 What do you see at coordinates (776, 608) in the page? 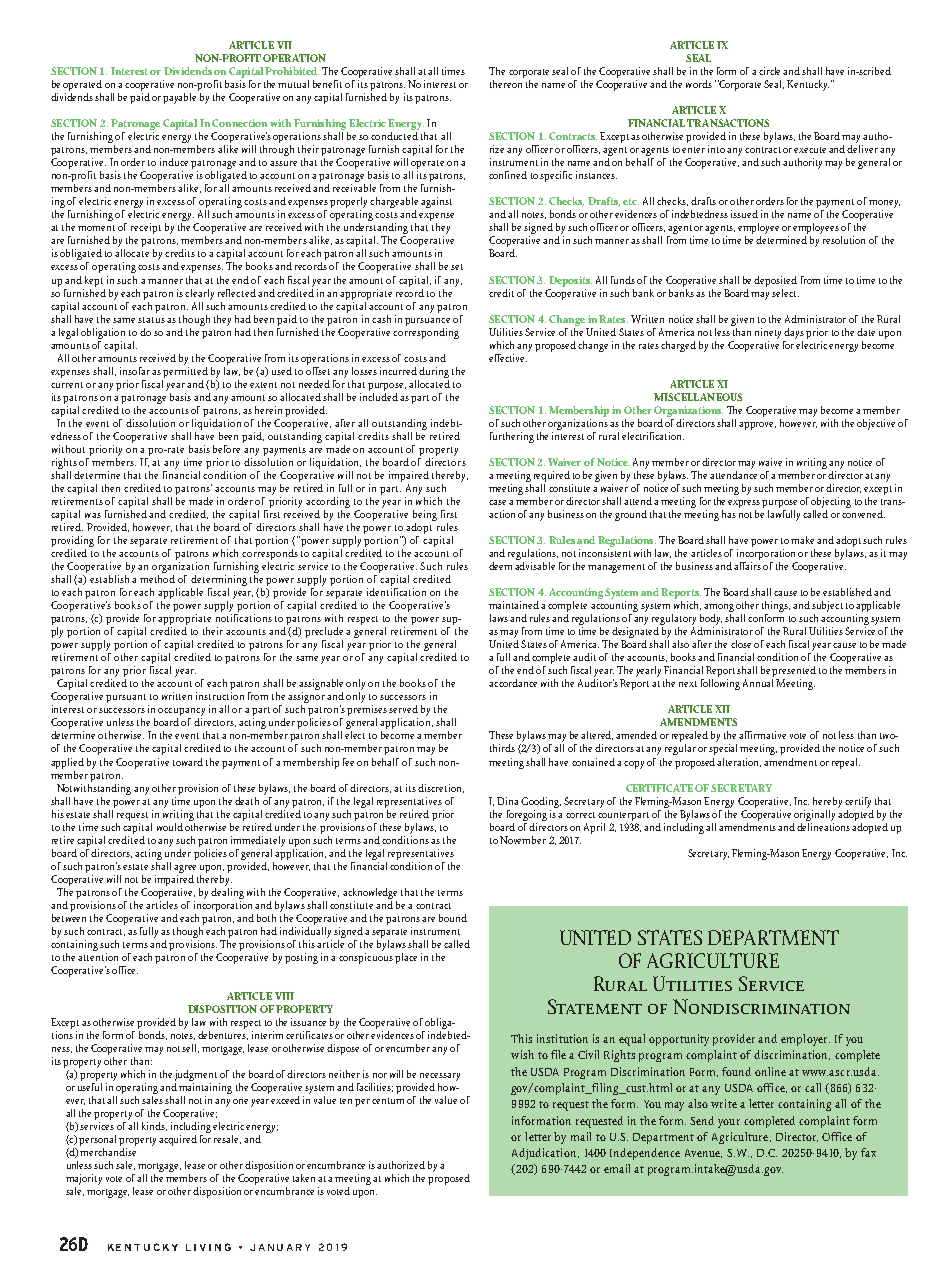
I see `things` at bounding box center [776, 608].
